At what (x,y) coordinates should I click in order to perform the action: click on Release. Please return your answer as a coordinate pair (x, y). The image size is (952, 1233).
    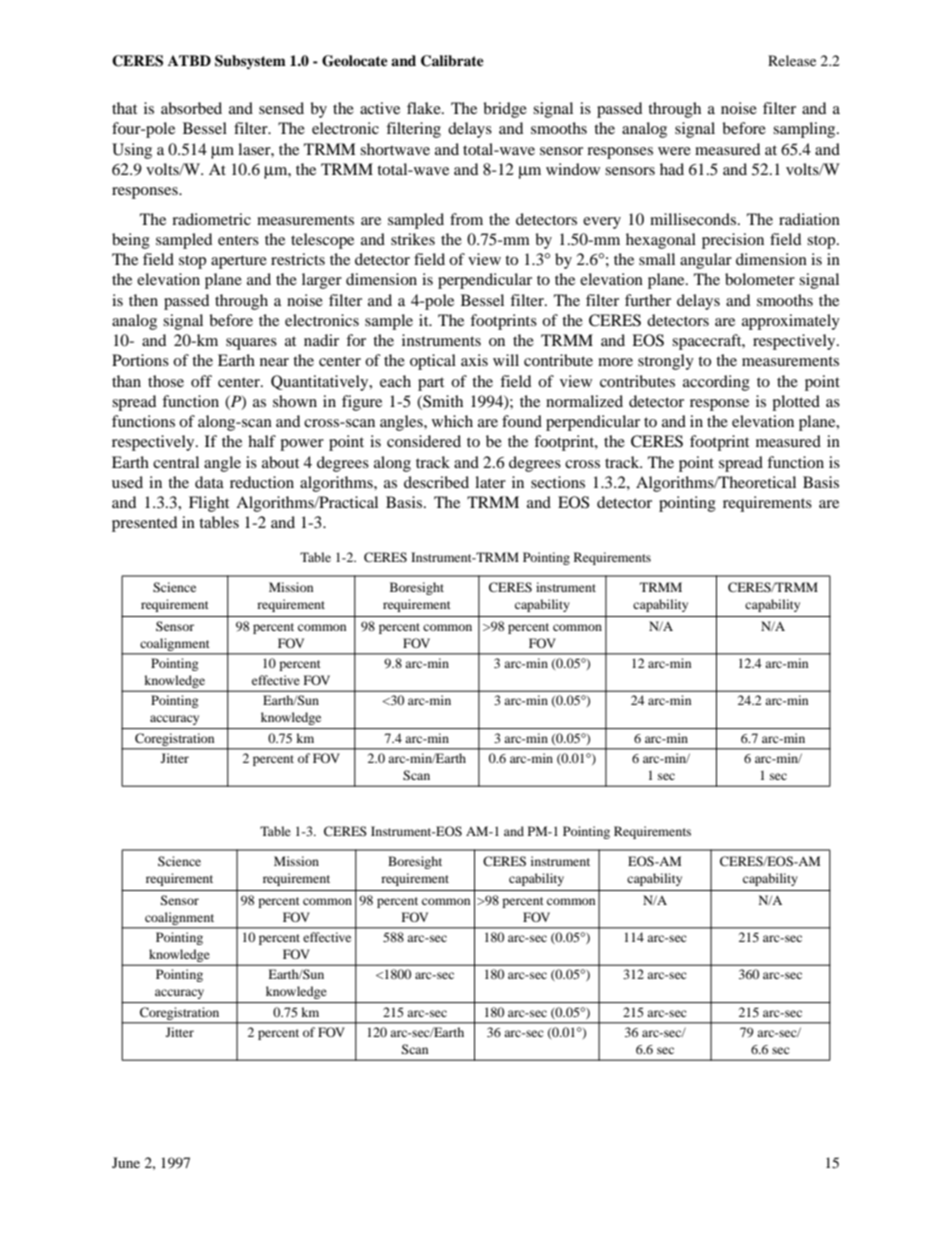
    Looking at the image, I should click on (792, 60).
